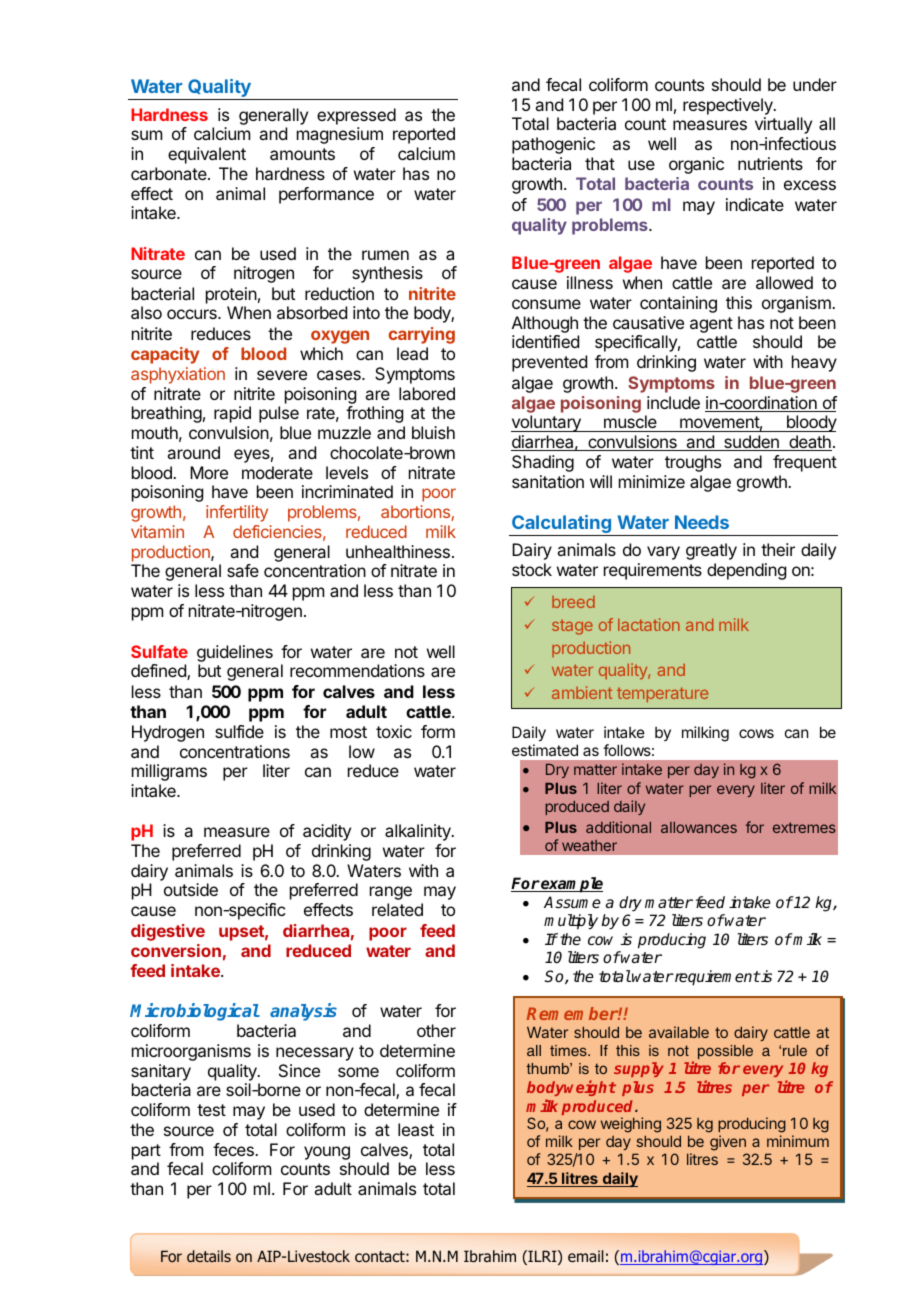 The height and width of the screenshot is (1308, 924). What do you see at coordinates (756, 733) in the screenshot?
I see `cows` at bounding box center [756, 733].
